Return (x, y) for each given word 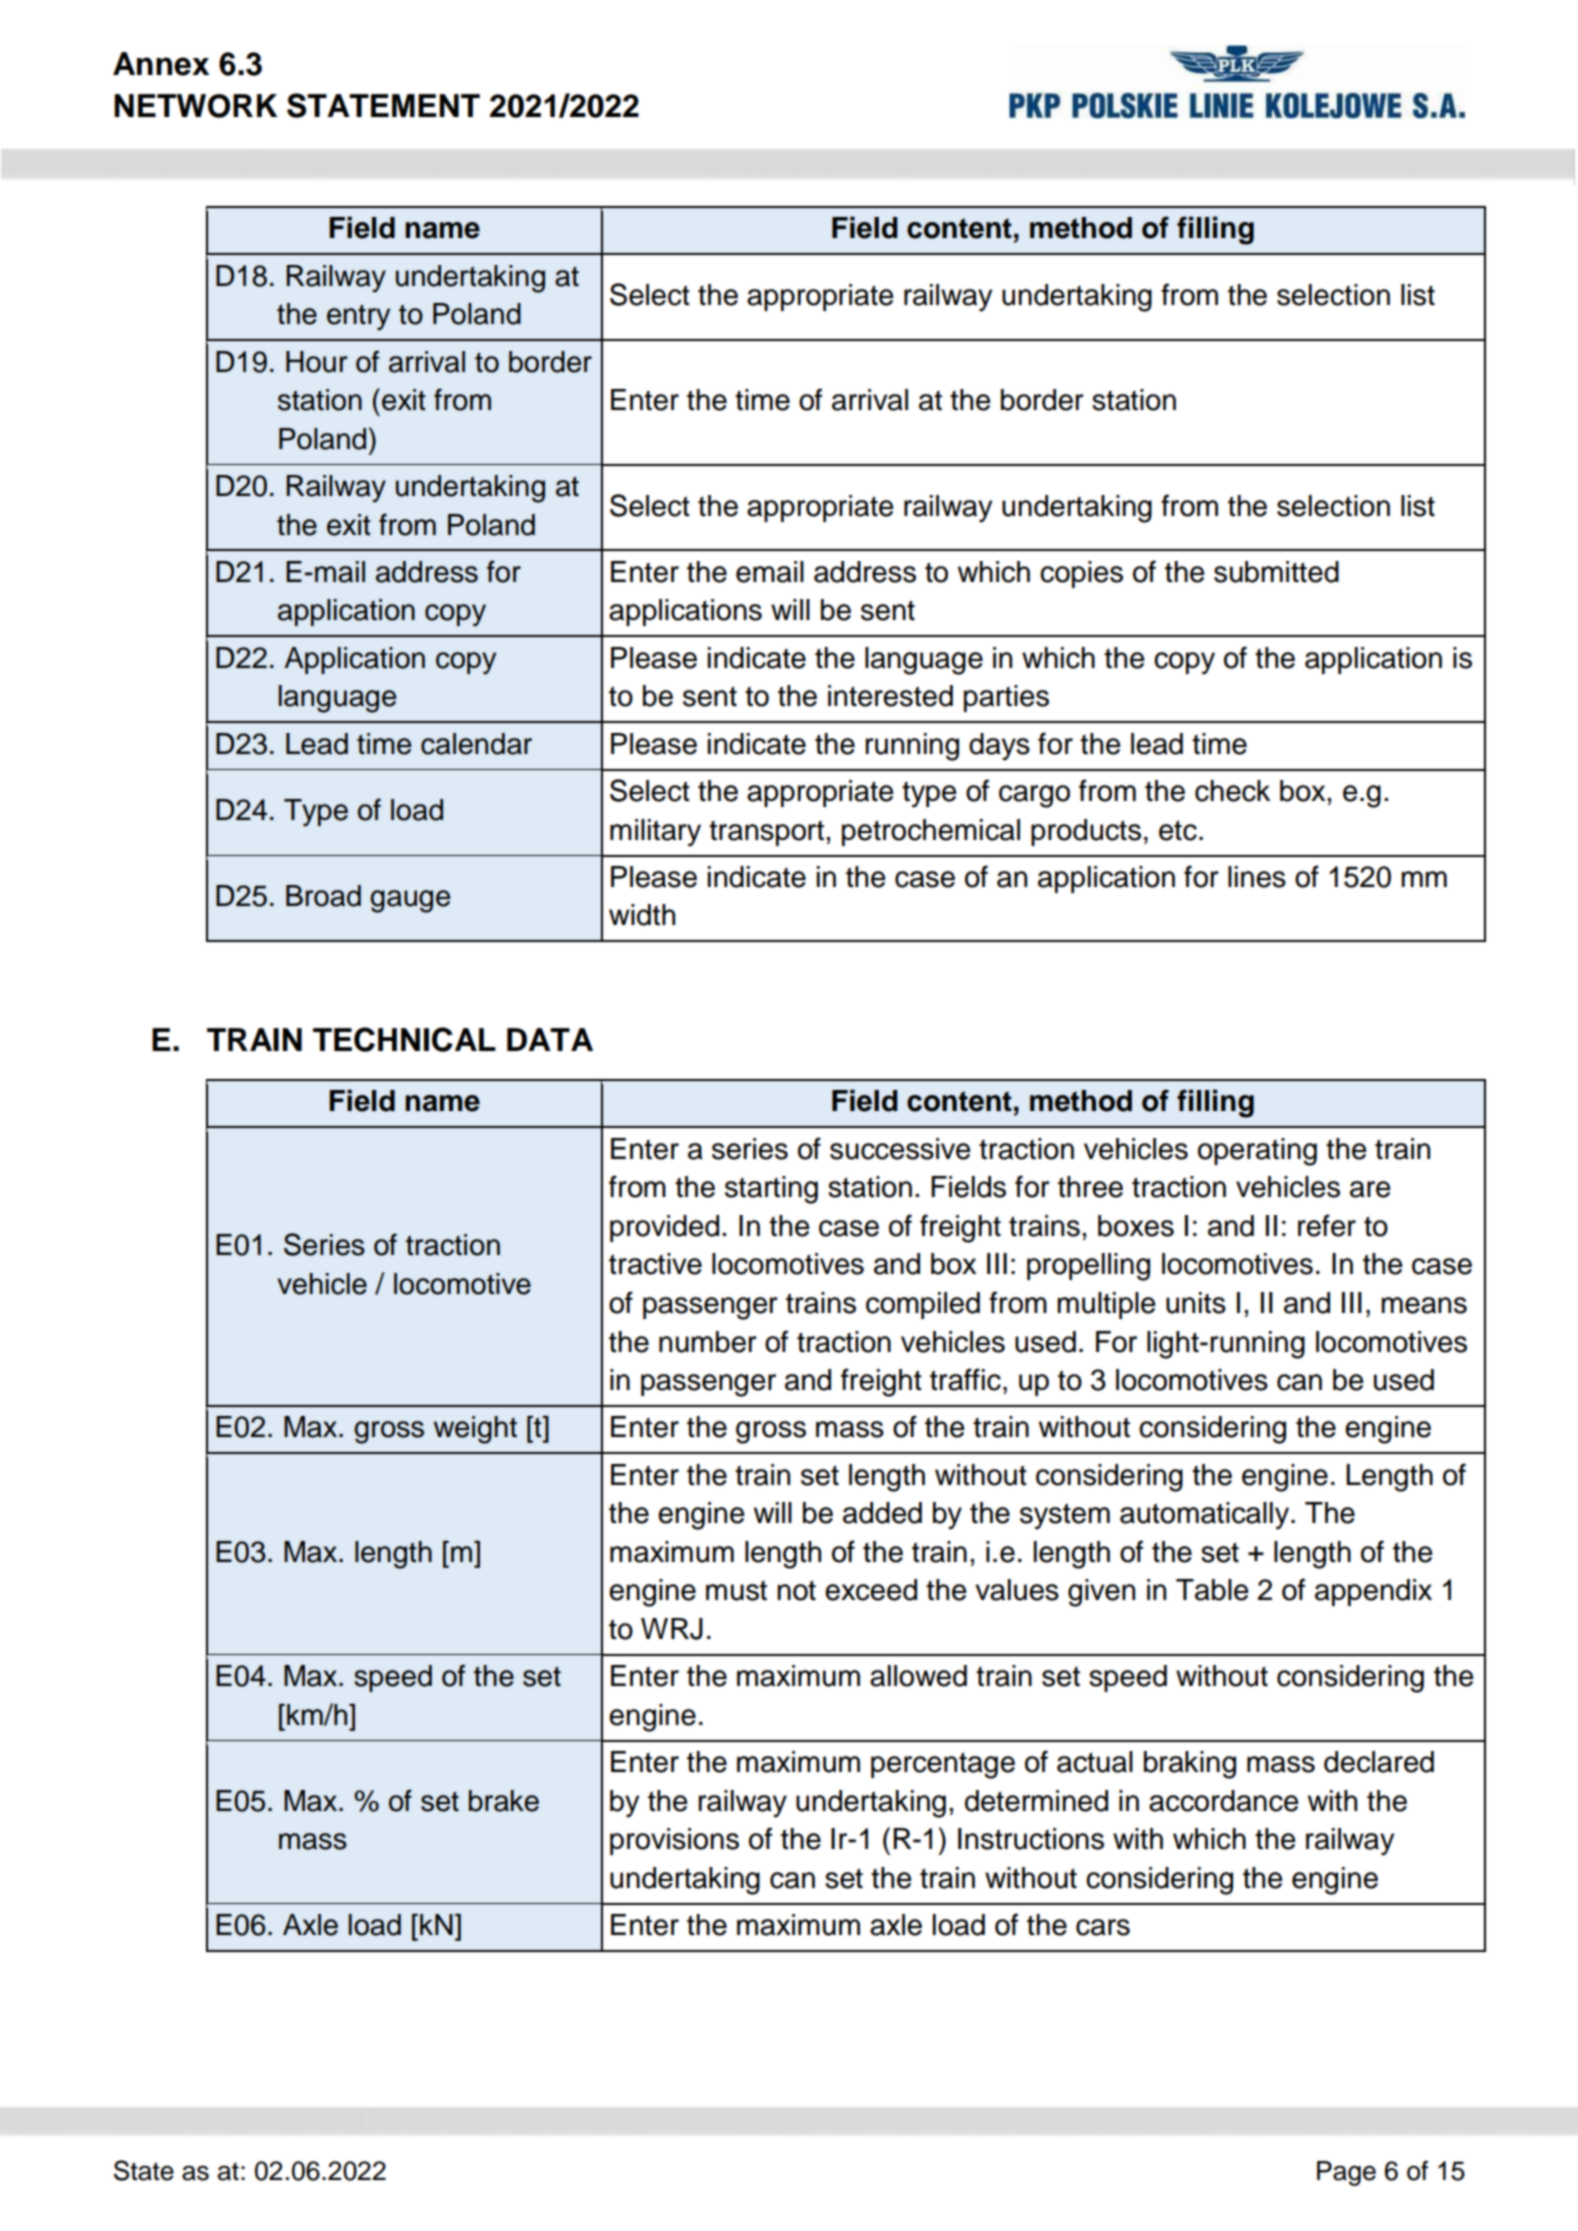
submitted (1276, 572)
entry (358, 317)
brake (504, 1801)
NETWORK (195, 106)
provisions (674, 1841)
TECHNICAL (404, 1039)
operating (1257, 1152)
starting (771, 1190)
